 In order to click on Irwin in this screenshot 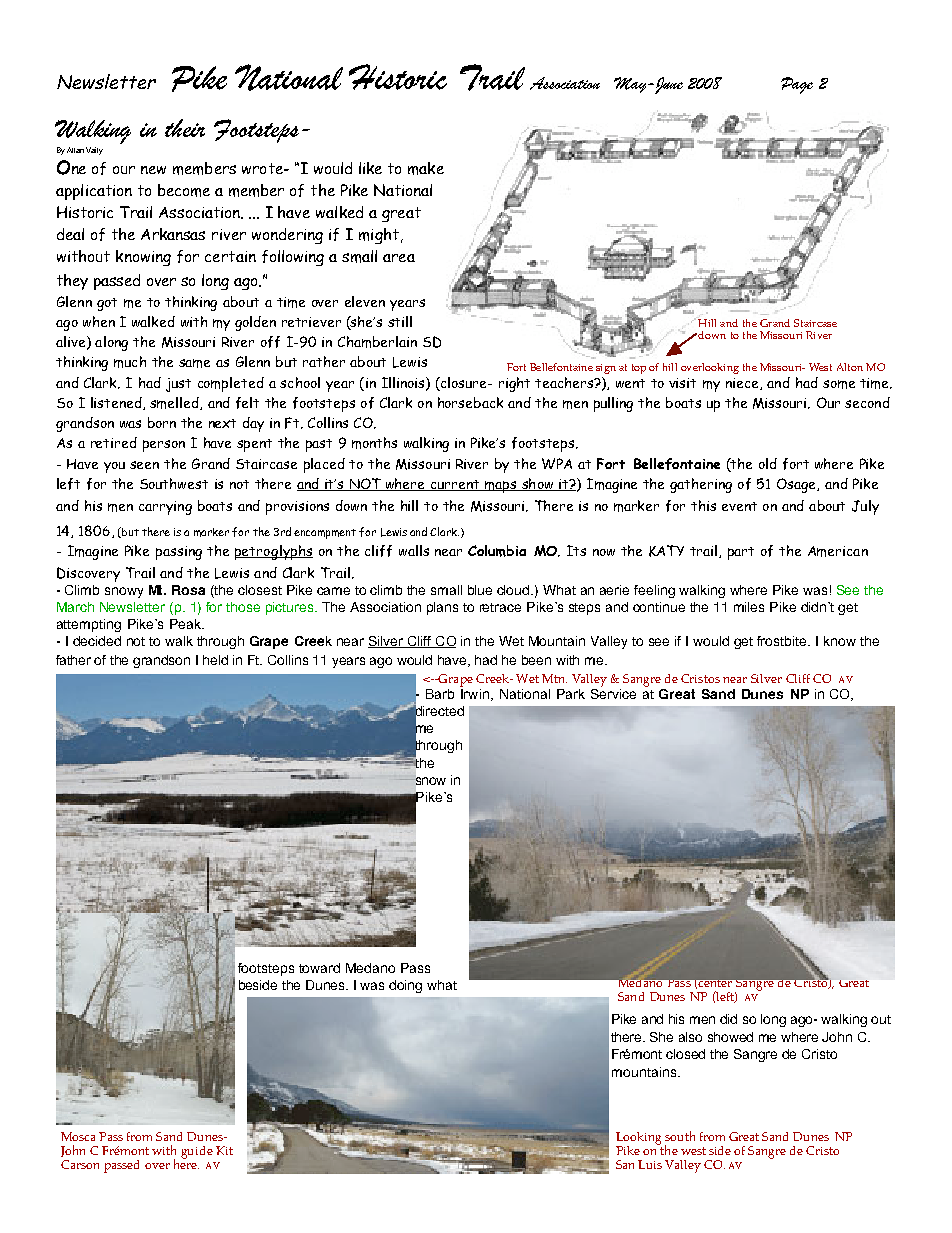, I will do `click(474, 692)`.
